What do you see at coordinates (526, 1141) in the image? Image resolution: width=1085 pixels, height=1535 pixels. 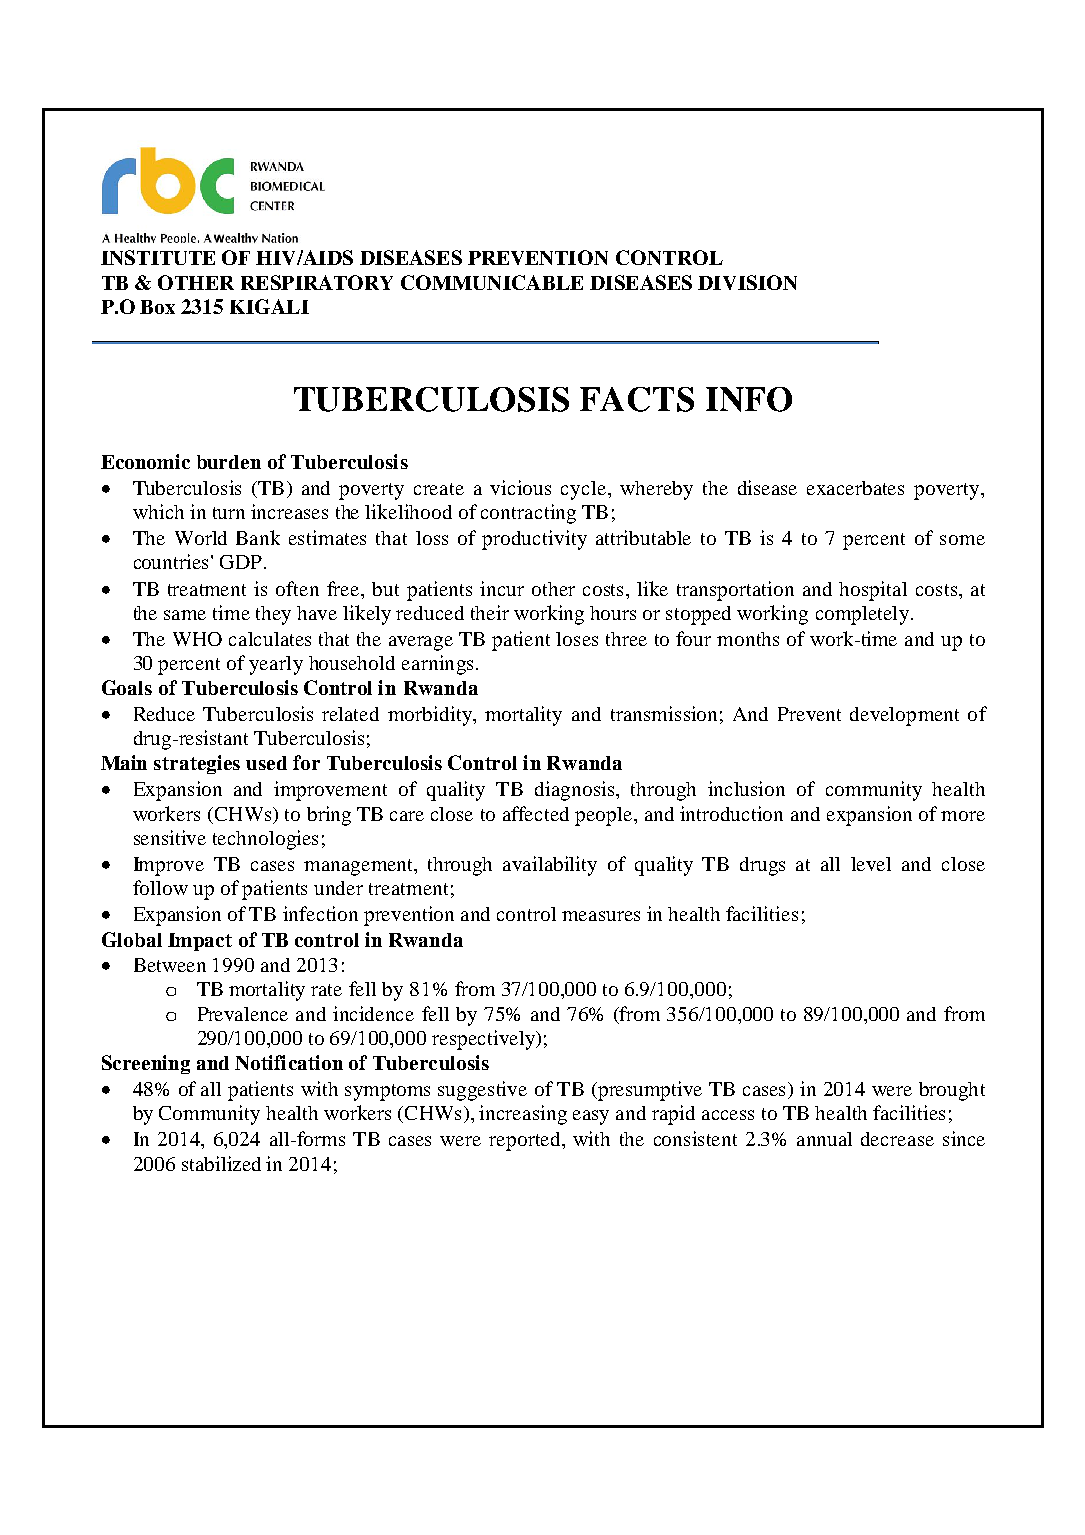 I see `reported` at bounding box center [526, 1141].
